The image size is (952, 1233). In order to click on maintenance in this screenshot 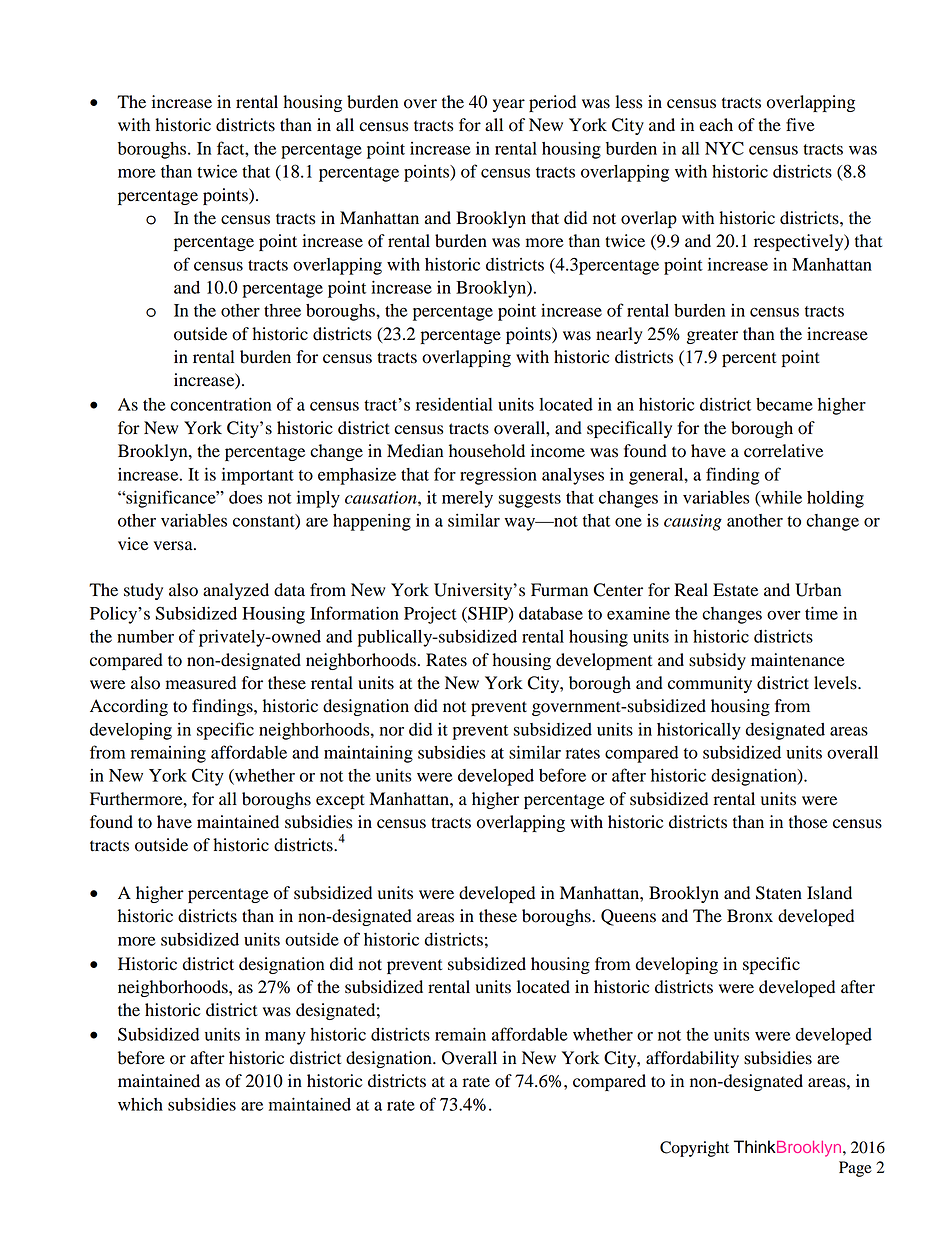, I will do `click(798, 660)`.
